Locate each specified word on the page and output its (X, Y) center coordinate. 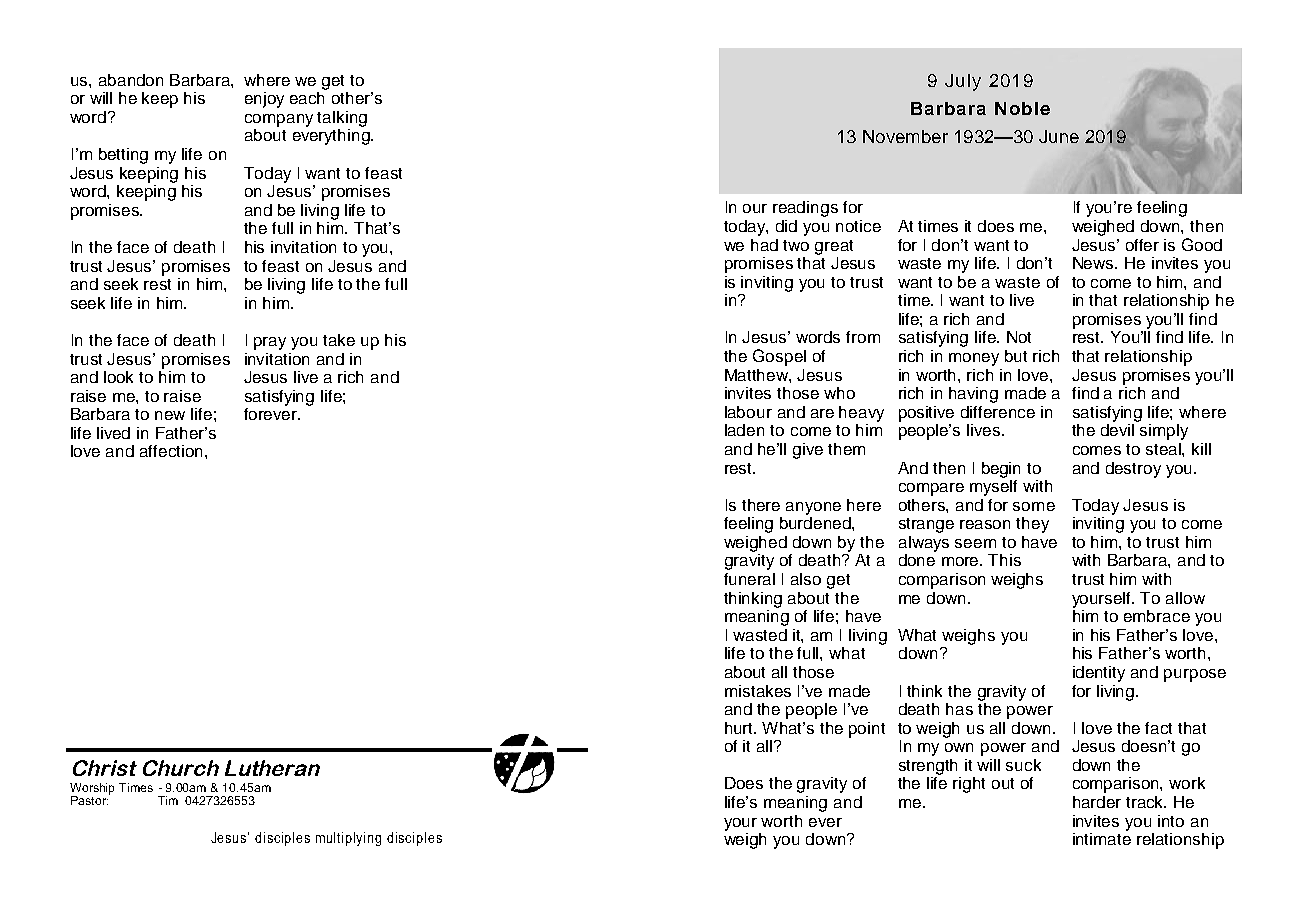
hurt (740, 728)
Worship (92, 790)
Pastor (89, 800)
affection (173, 451)
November (905, 136)
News (1094, 263)
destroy (1133, 470)
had (764, 245)
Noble (1022, 108)
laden (744, 430)
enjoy (264, 100)
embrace (1157, 616)
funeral (749, 579)
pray (270, 343)
